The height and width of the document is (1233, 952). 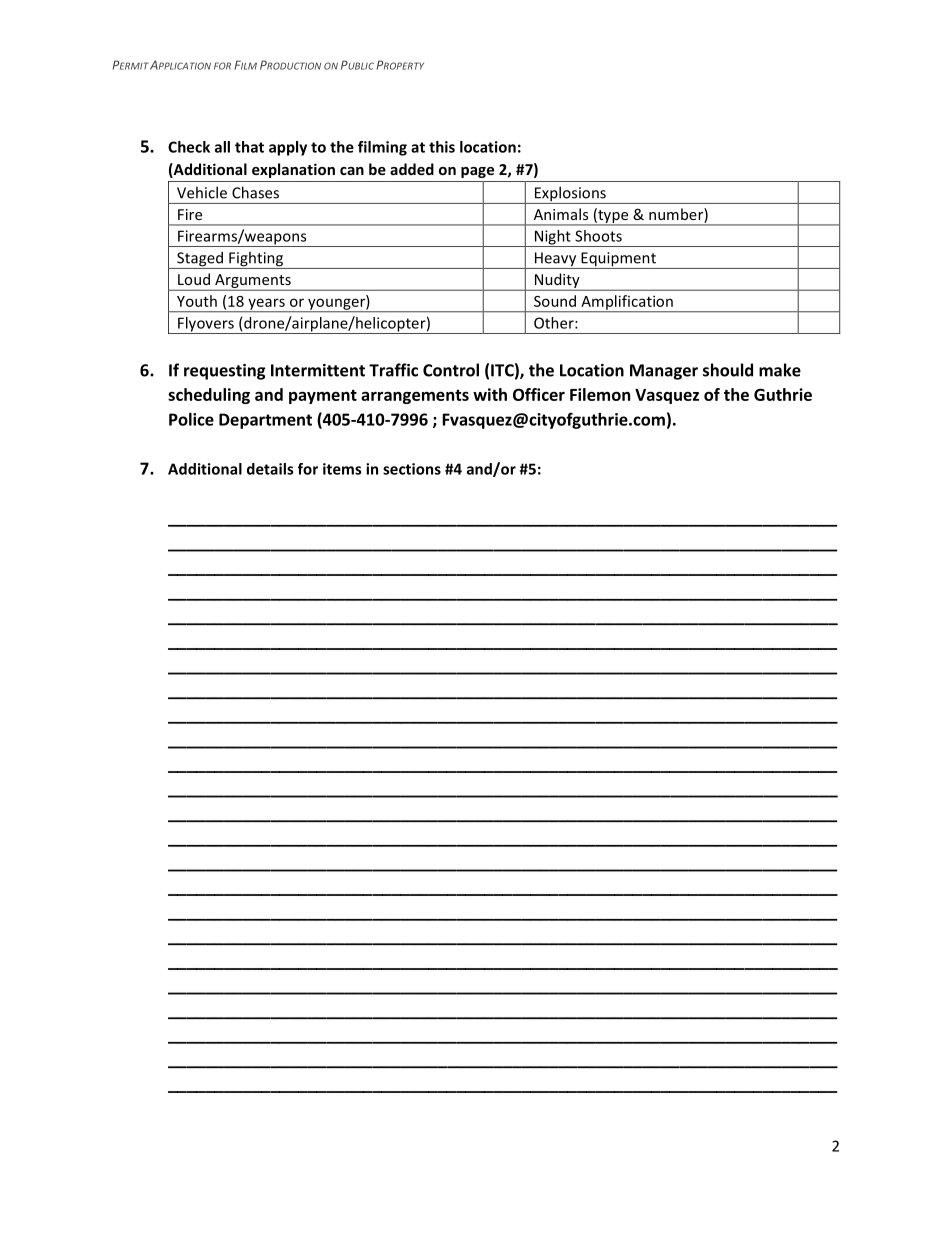 I want to click on sections, so click(x=412, y=469).
